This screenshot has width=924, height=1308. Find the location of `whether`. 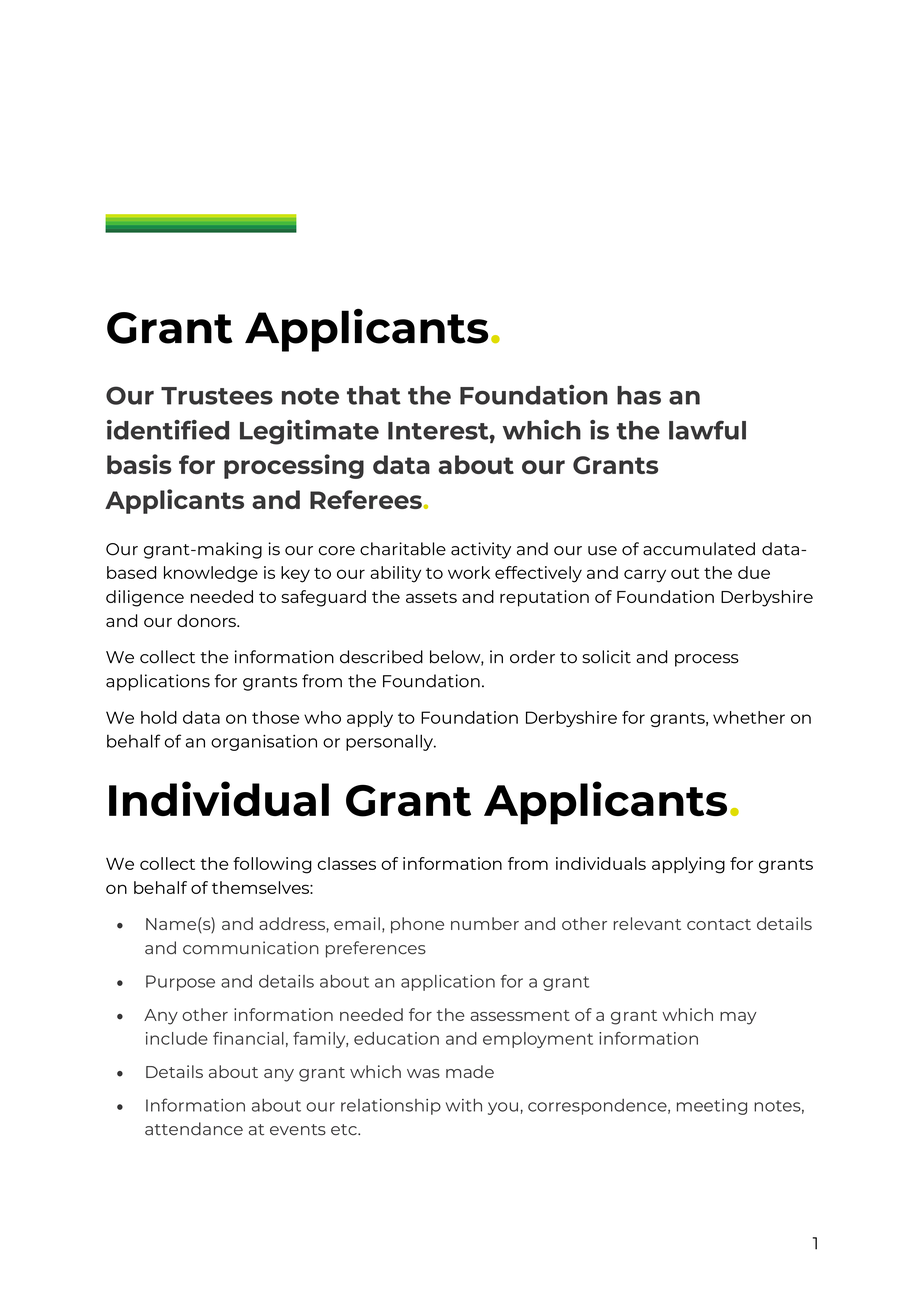

whether is located at coordinates (749, 717).
